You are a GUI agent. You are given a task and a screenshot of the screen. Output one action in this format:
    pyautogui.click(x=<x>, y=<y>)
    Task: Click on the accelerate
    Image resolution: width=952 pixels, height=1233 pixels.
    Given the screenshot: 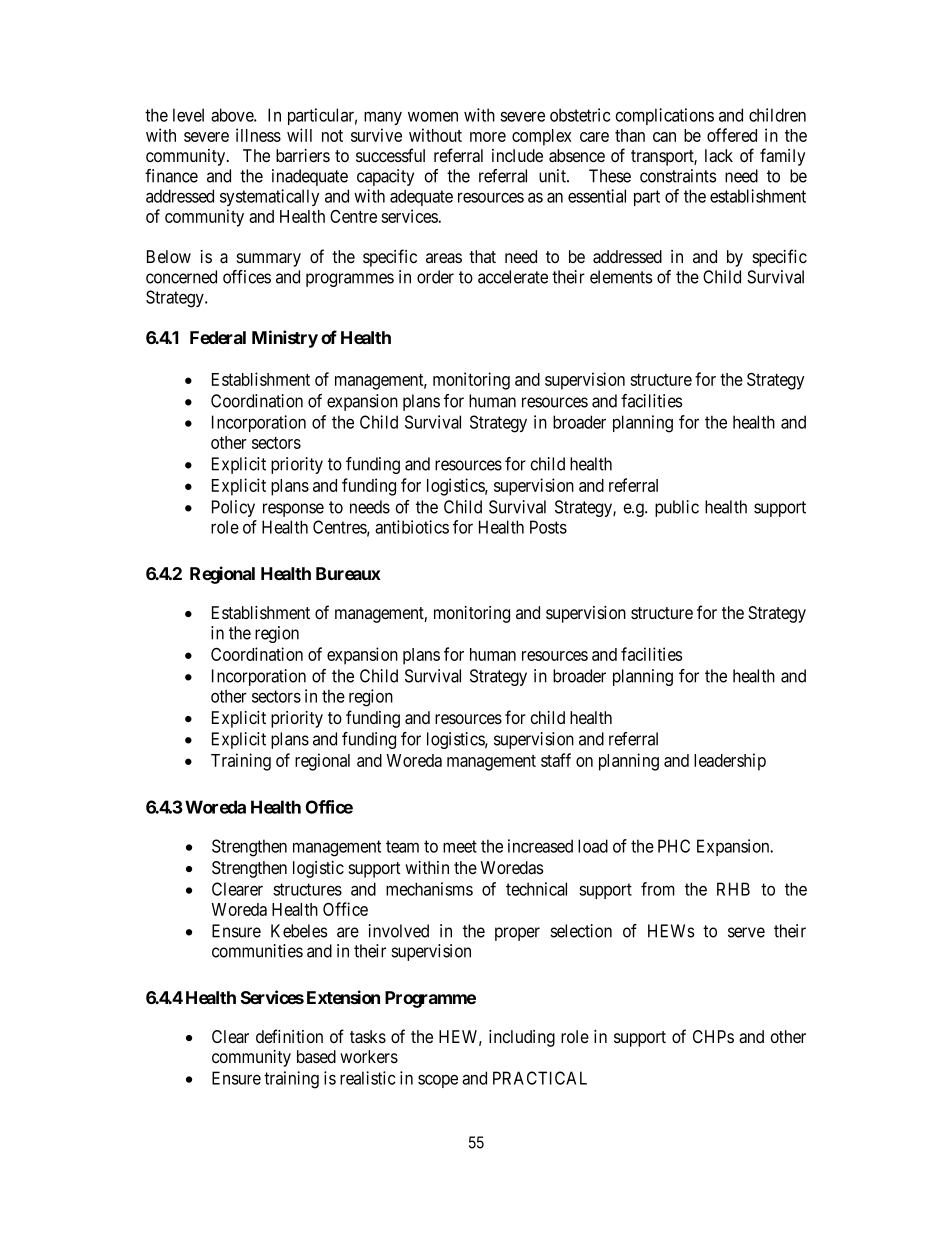 What is the action you would take?
    pyautogui.click(x=513, y=277)
